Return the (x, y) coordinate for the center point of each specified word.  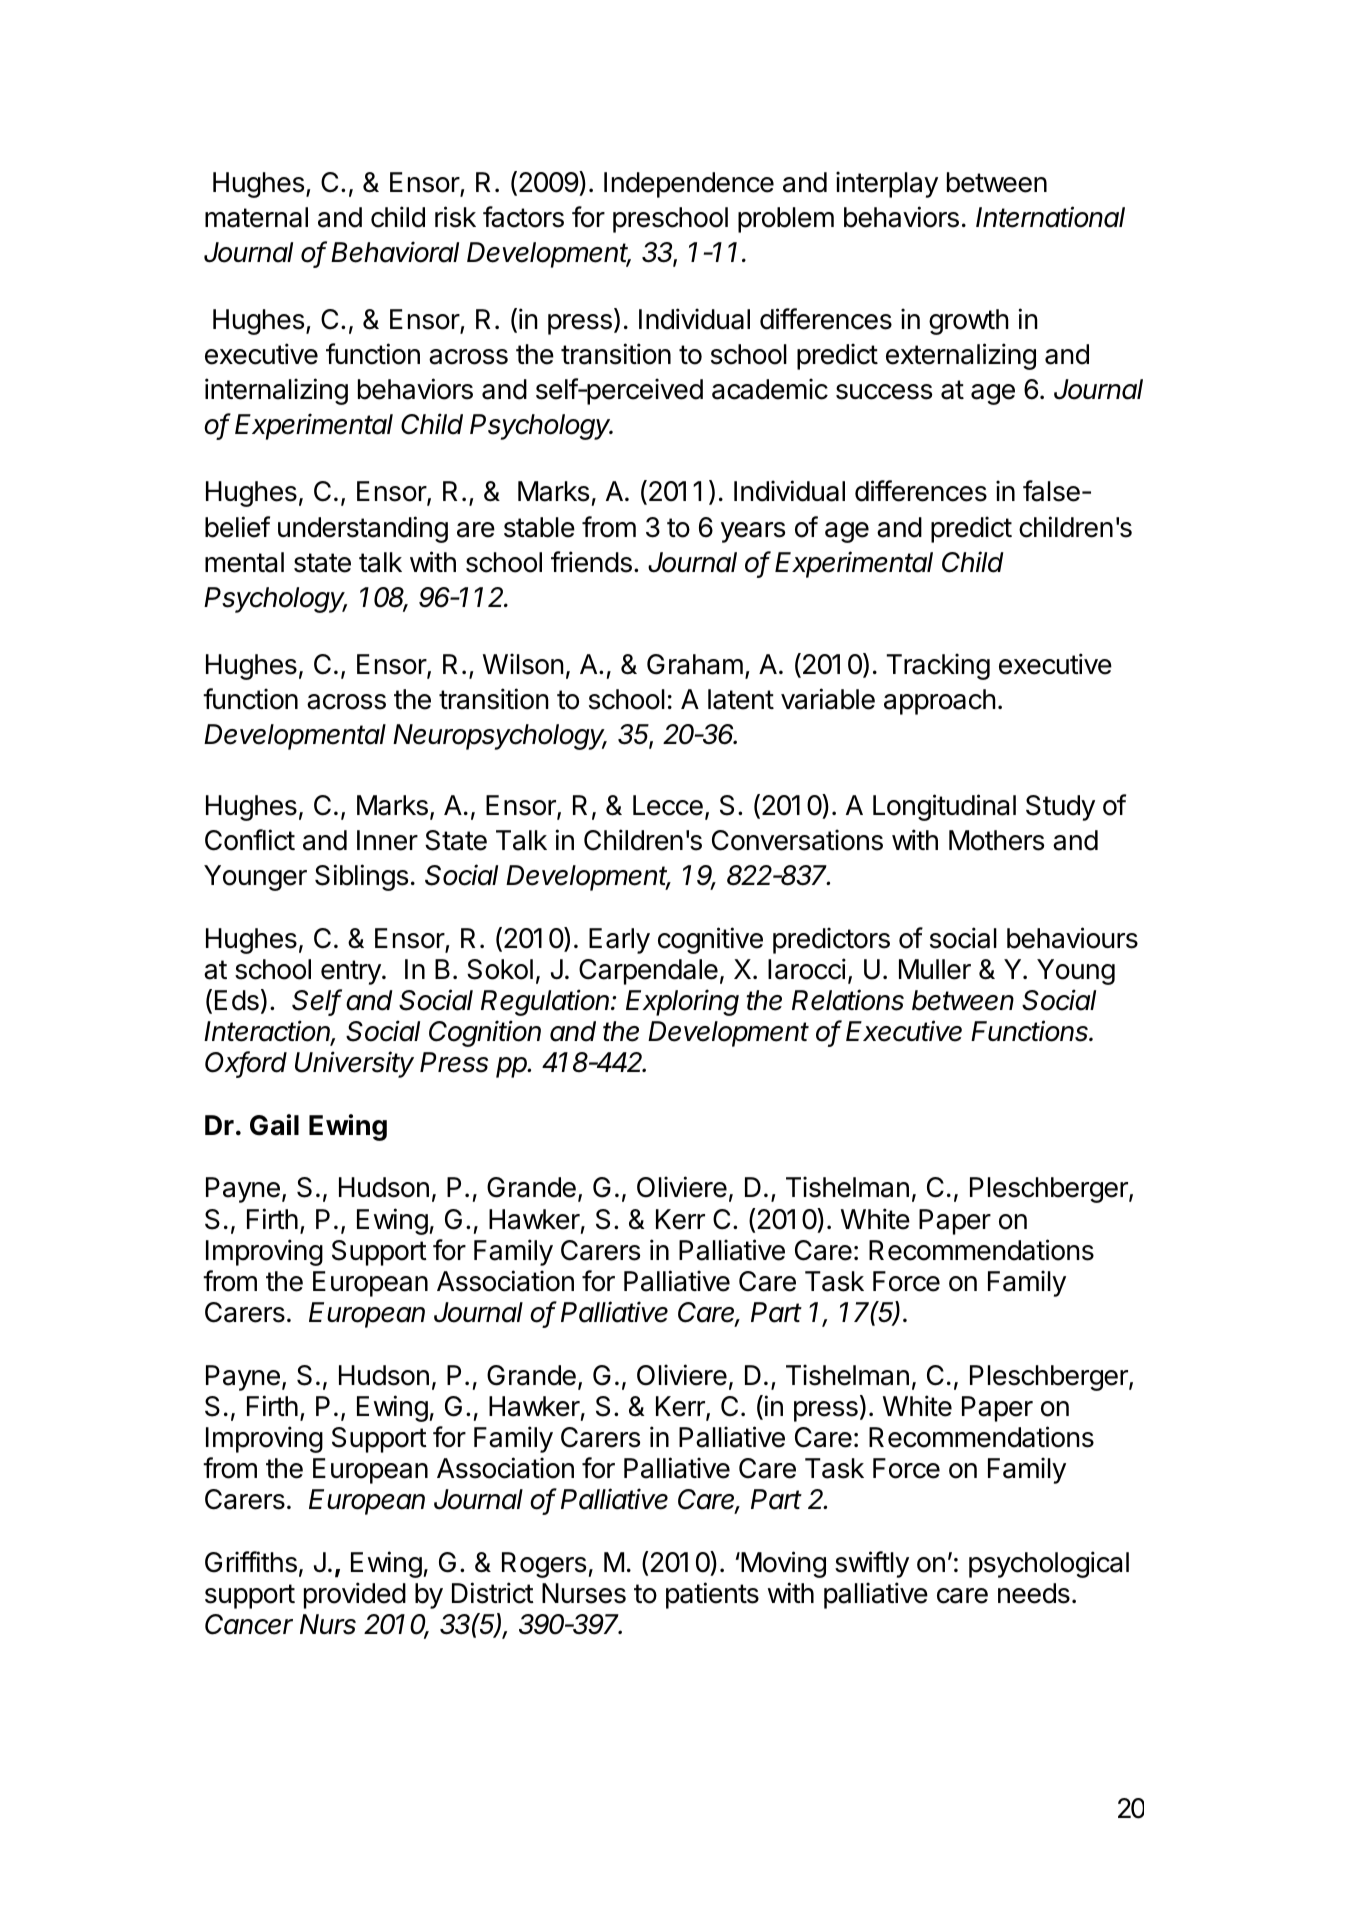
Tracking (938, 666)
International (1050, 217)
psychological (1049, 1564)
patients (712, 1595)
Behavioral (395, 252)
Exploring (682, 1002)
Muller (935, 969)
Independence (689, 185)
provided (355, 1595)
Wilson (523, 664)
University (354, 1064)
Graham (695, 664)
